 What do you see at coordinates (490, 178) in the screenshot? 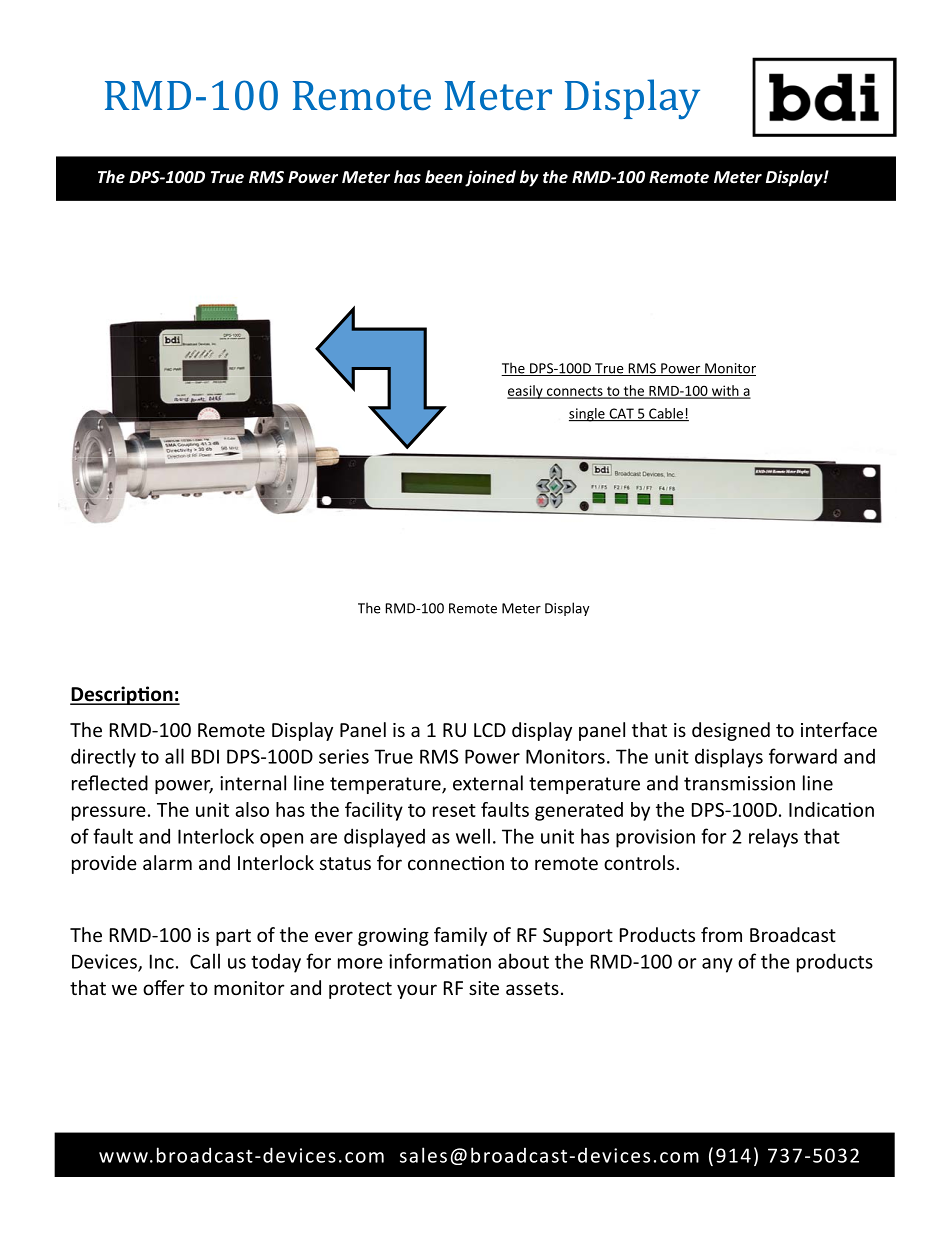
I see `joined` at bounding box center [490, 178].
